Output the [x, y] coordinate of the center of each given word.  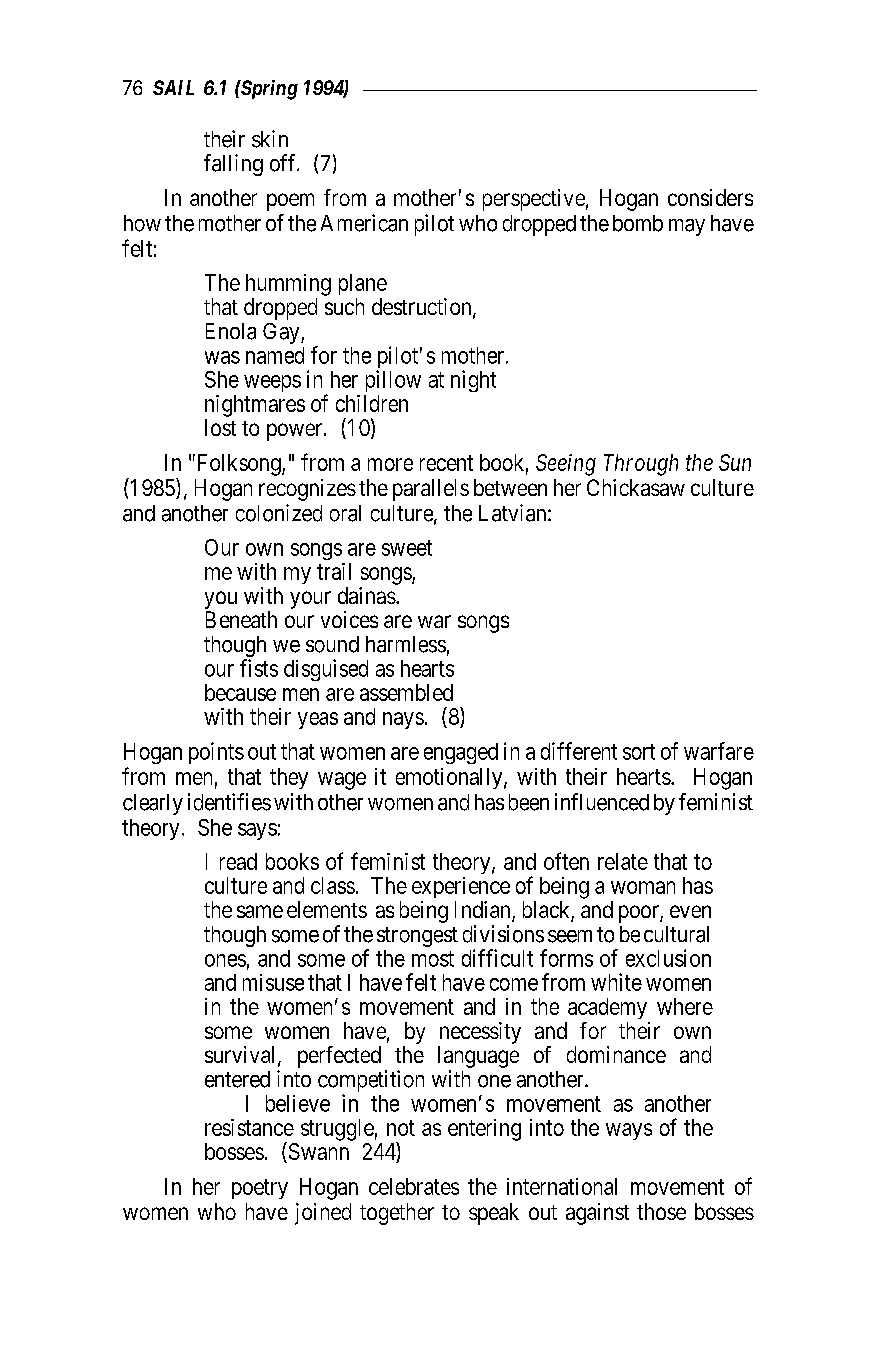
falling [233, 165]
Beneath [241, 619]
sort [639, 752]
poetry [260, 1189]
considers [710, 197]
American [364, 223]
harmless [406, 644]
